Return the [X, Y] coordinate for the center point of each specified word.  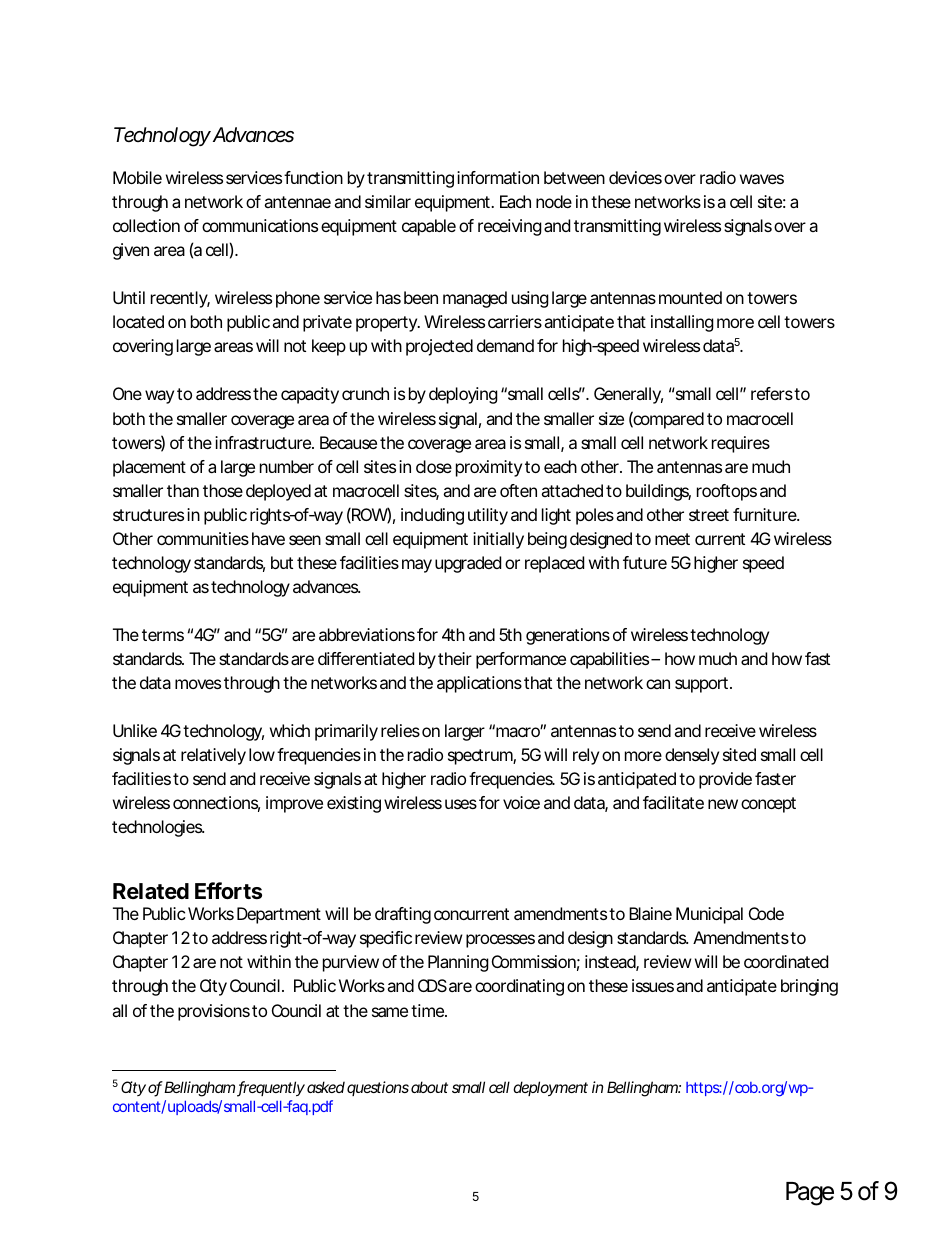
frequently [271, 1089]
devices [635, 177]
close [434, 466]
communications [260, 225]
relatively [213, 756]
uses [461, 804]
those [223, 490]
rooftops [727, 492]
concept [768, 805]
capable [429, 227]
